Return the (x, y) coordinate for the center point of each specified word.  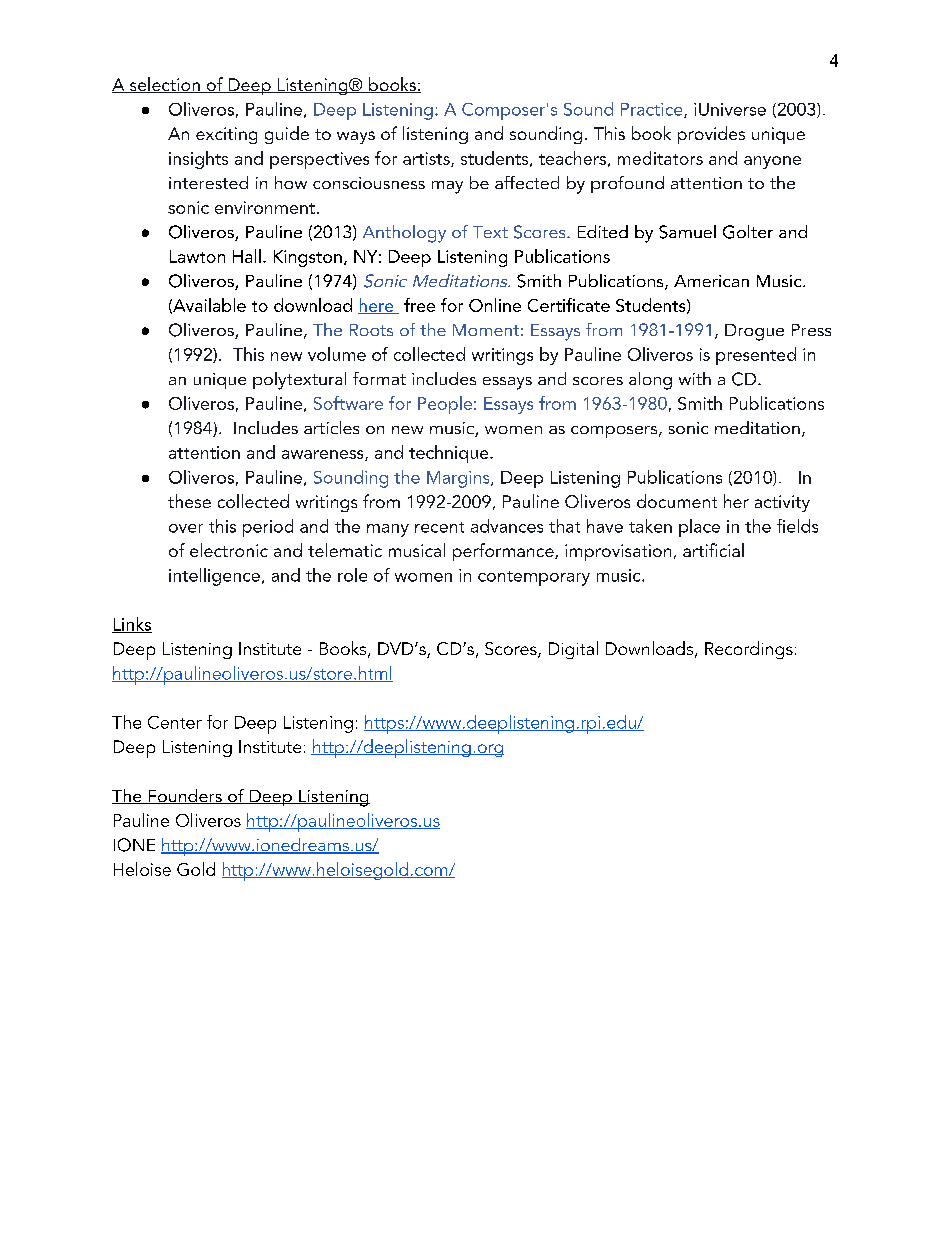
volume (337, 354)
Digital (573, 650)
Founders (185, 796)
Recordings (749, 650)
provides (711, 135)
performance (504, 552)
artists (427, 159)
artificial (713, 550)
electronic (229, 550)
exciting (226, 135)
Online (495, 305)
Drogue (754, 332)
